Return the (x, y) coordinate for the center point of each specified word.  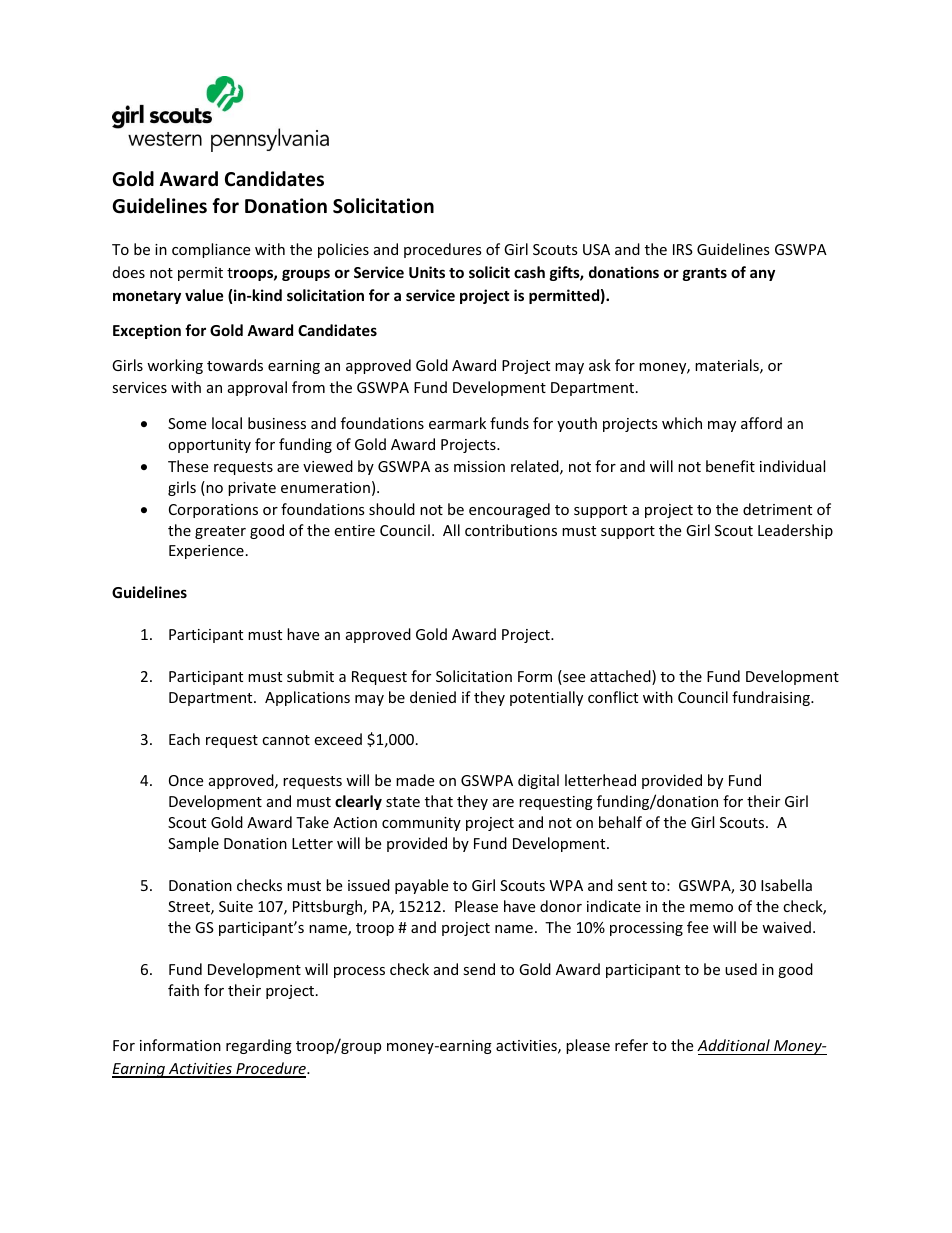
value (204, 295)
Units (427, 272)
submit (310, 676)
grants (705, 274)
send (479, 969)
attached (621, 677)
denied (433, 697)
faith (183, 990)
